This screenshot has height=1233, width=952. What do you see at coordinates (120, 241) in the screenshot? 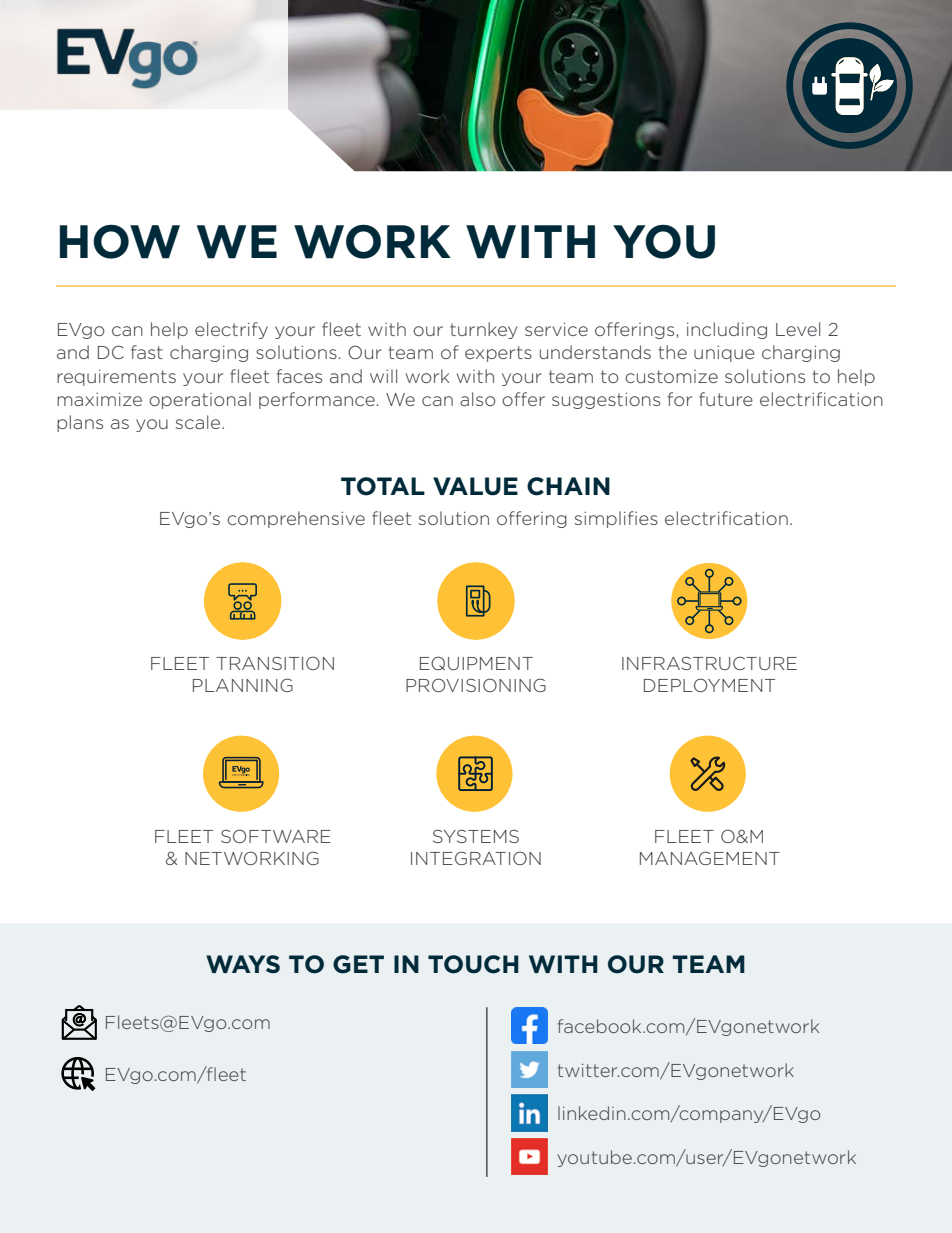
I see `HOW` at bounding box center [120, 241].
